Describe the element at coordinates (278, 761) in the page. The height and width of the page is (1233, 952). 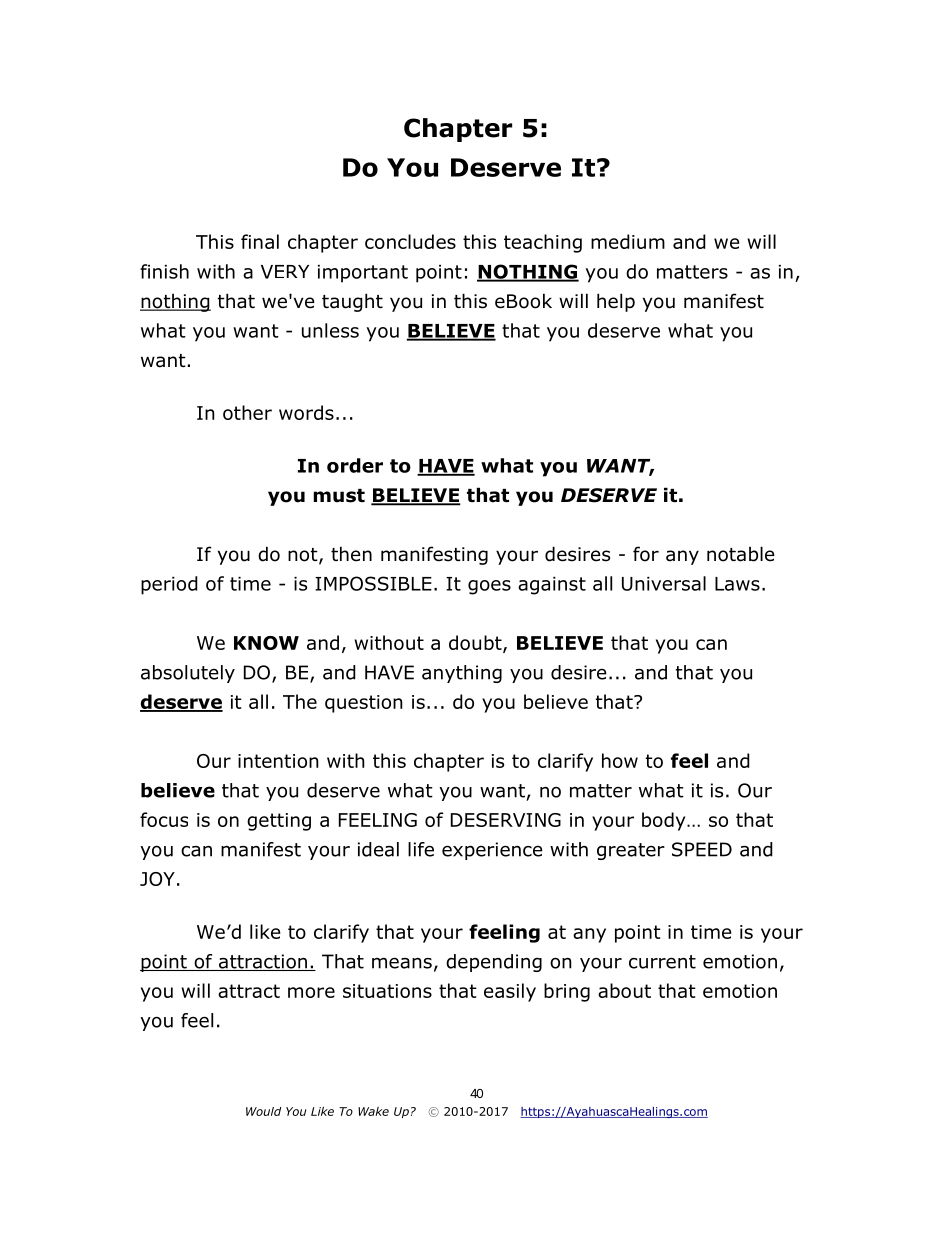
I see `intention` at that location.
